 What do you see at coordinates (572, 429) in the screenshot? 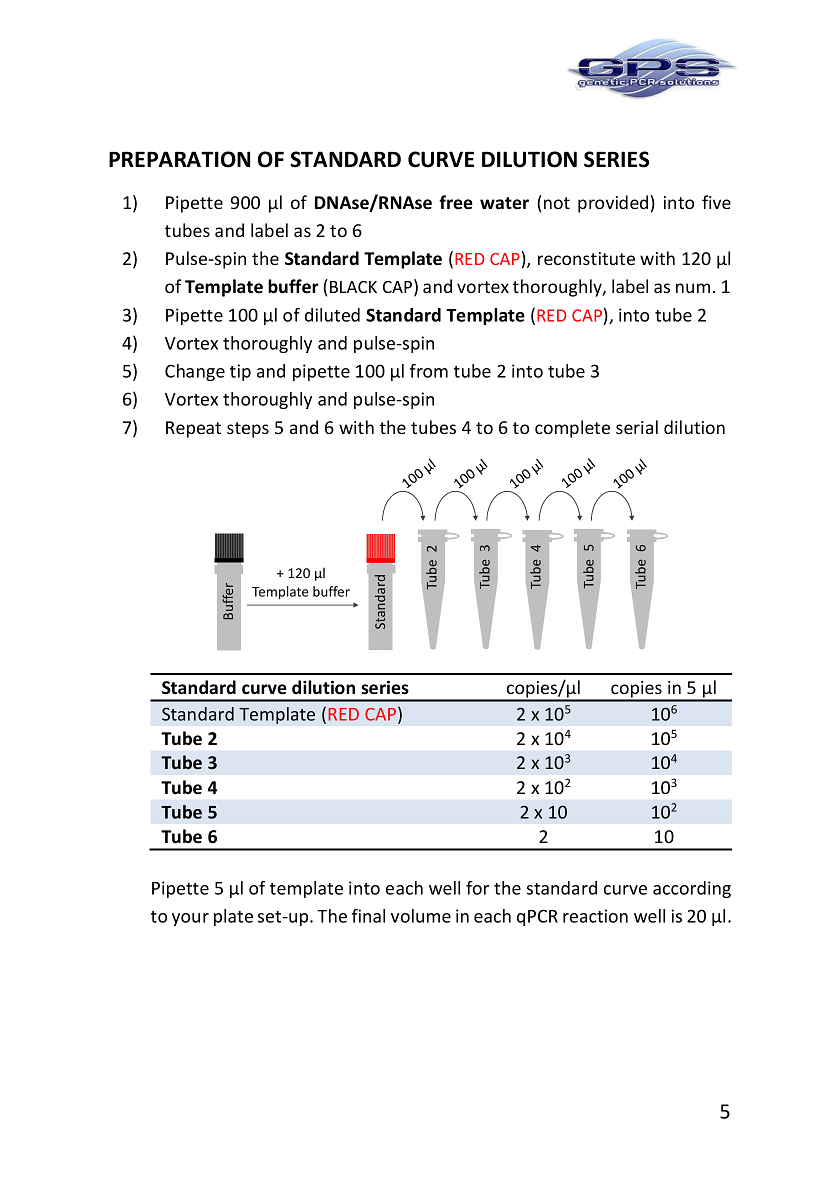
I see `complete` at bounding box center [572, 429].
